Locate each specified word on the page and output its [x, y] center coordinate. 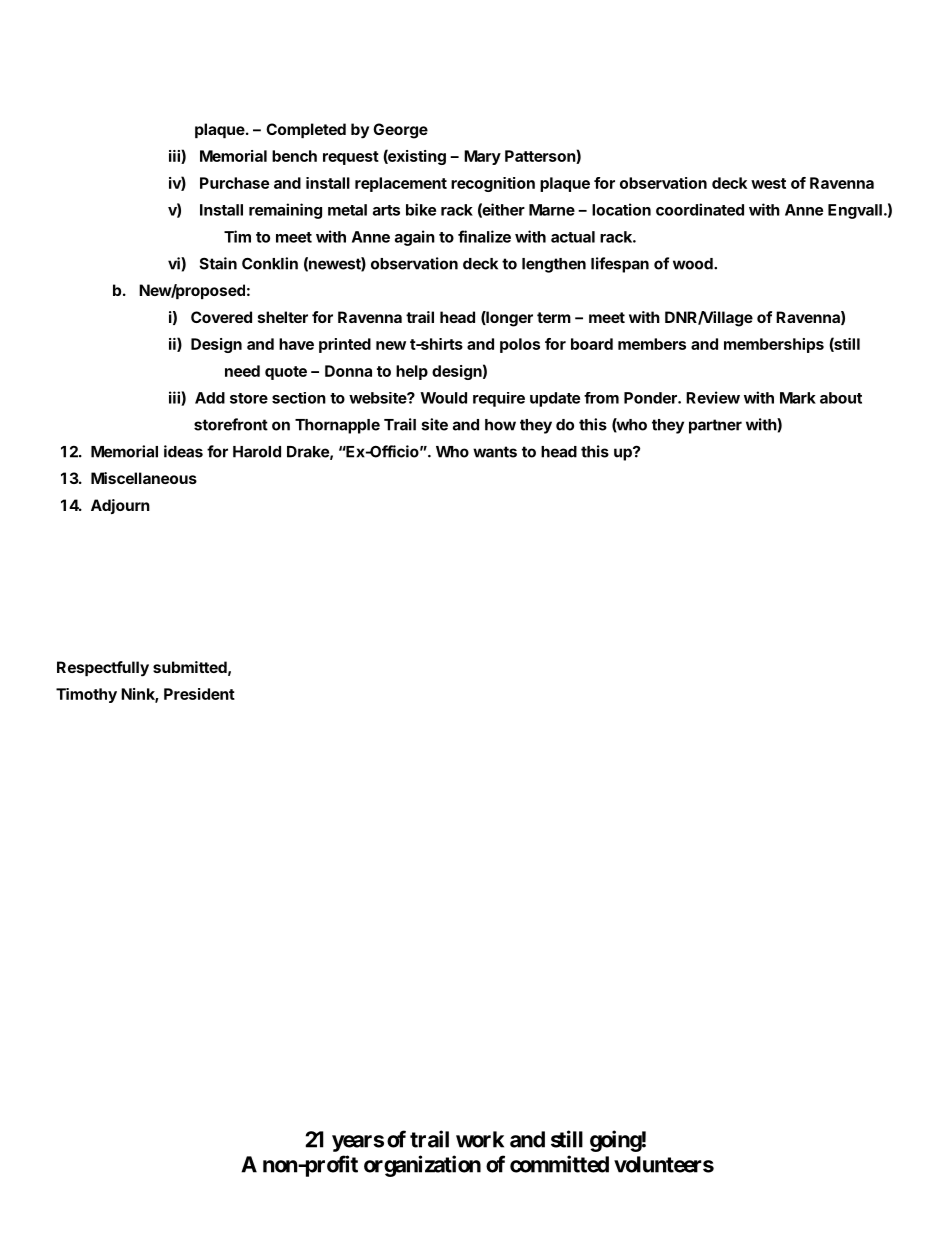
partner [715, 426]
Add [210, 398]
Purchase [234, 183]
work [480, 1139]
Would [443, 398]
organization [422, 1166]
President [199, 694]
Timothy [86, 695]
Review [713, 397]
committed [559, 1164]
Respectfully [103, 669]
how [500, 425]
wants [495, 452]
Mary [482, 157]
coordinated [700, 209]
